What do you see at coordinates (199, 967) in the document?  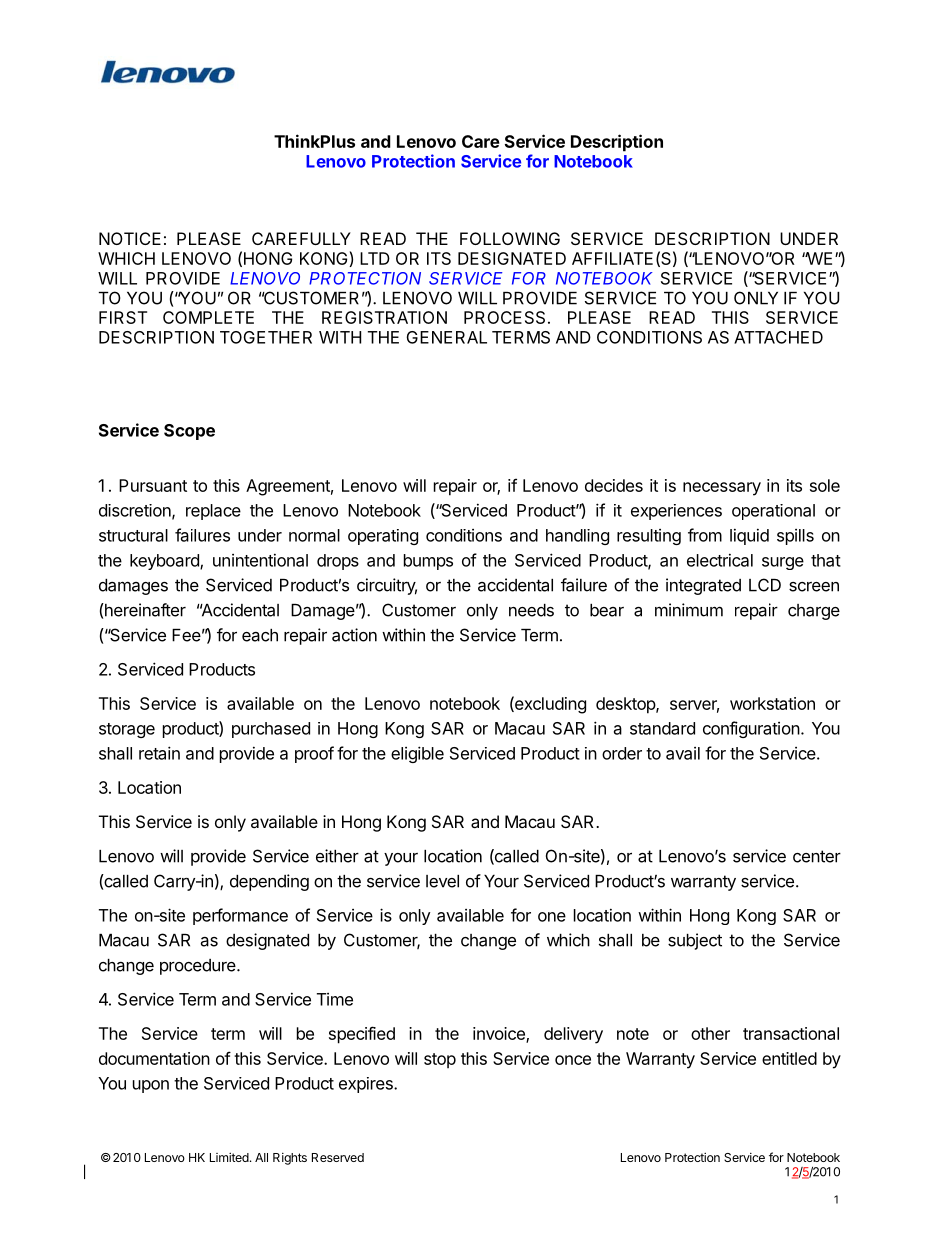 I see `procedure` at bounding box center [199, 967].
